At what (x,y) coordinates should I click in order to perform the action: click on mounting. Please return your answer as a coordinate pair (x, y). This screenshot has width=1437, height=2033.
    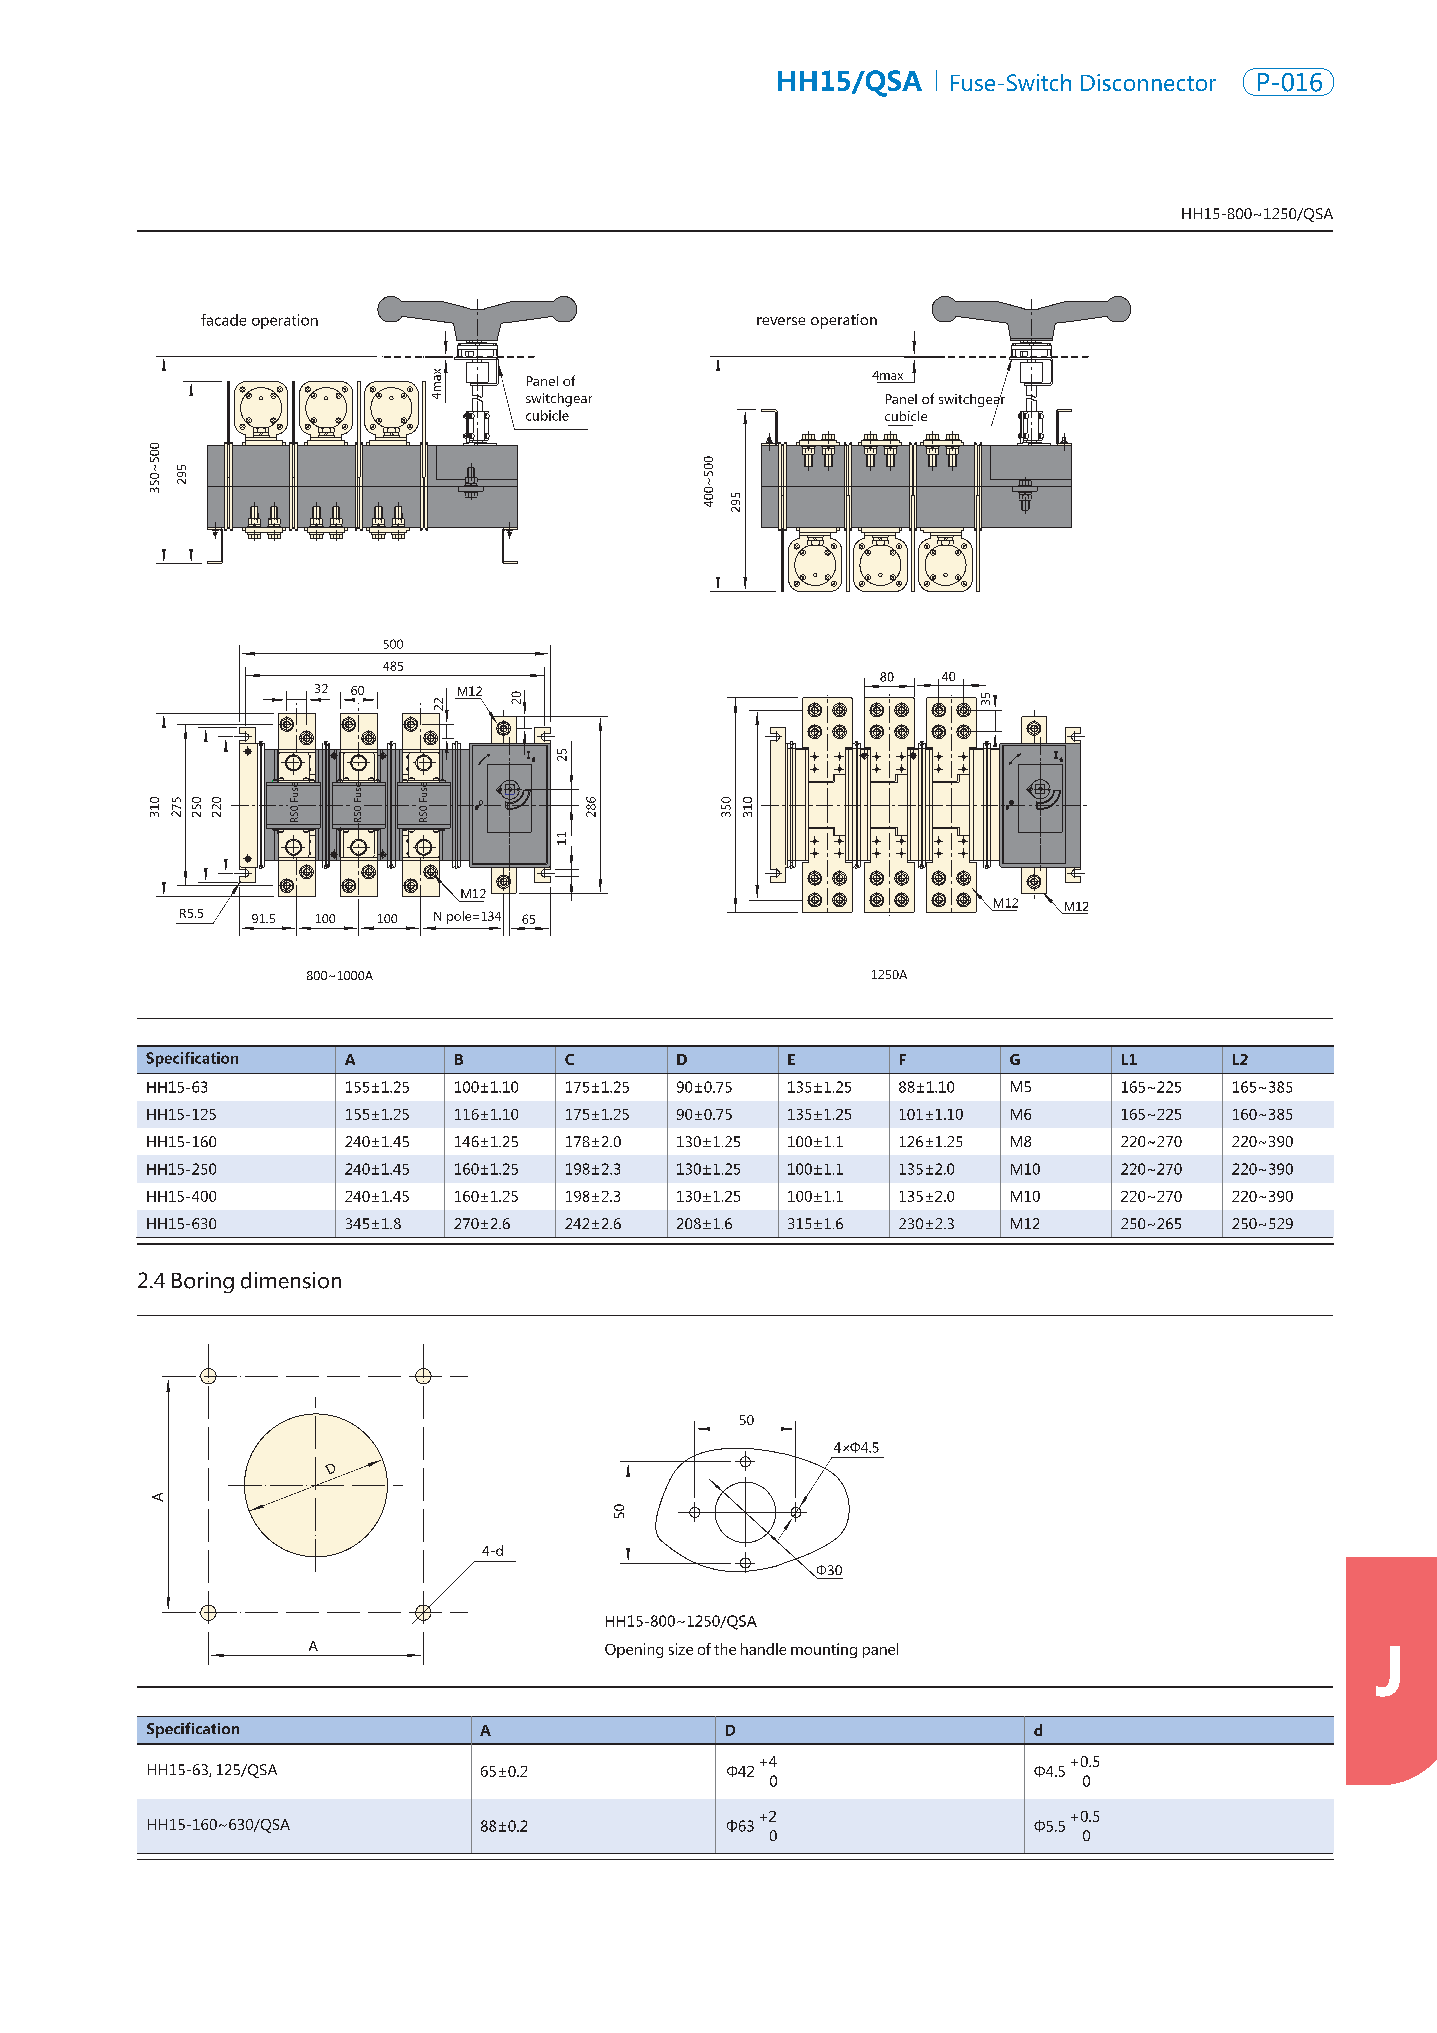
    Looking at the image, I should click on (824, 1650).
